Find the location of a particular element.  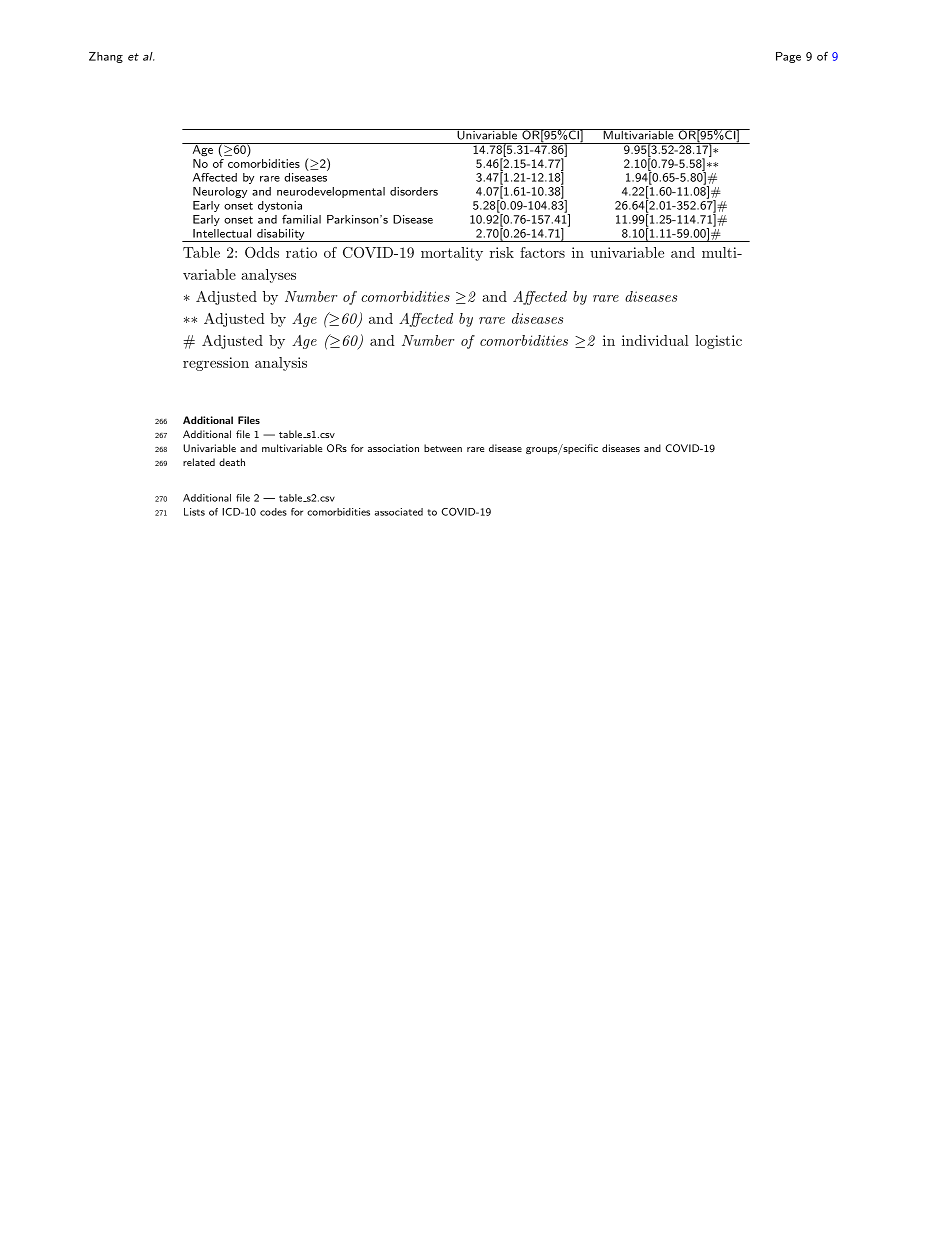

associated is located at coordinates (399, 512).
